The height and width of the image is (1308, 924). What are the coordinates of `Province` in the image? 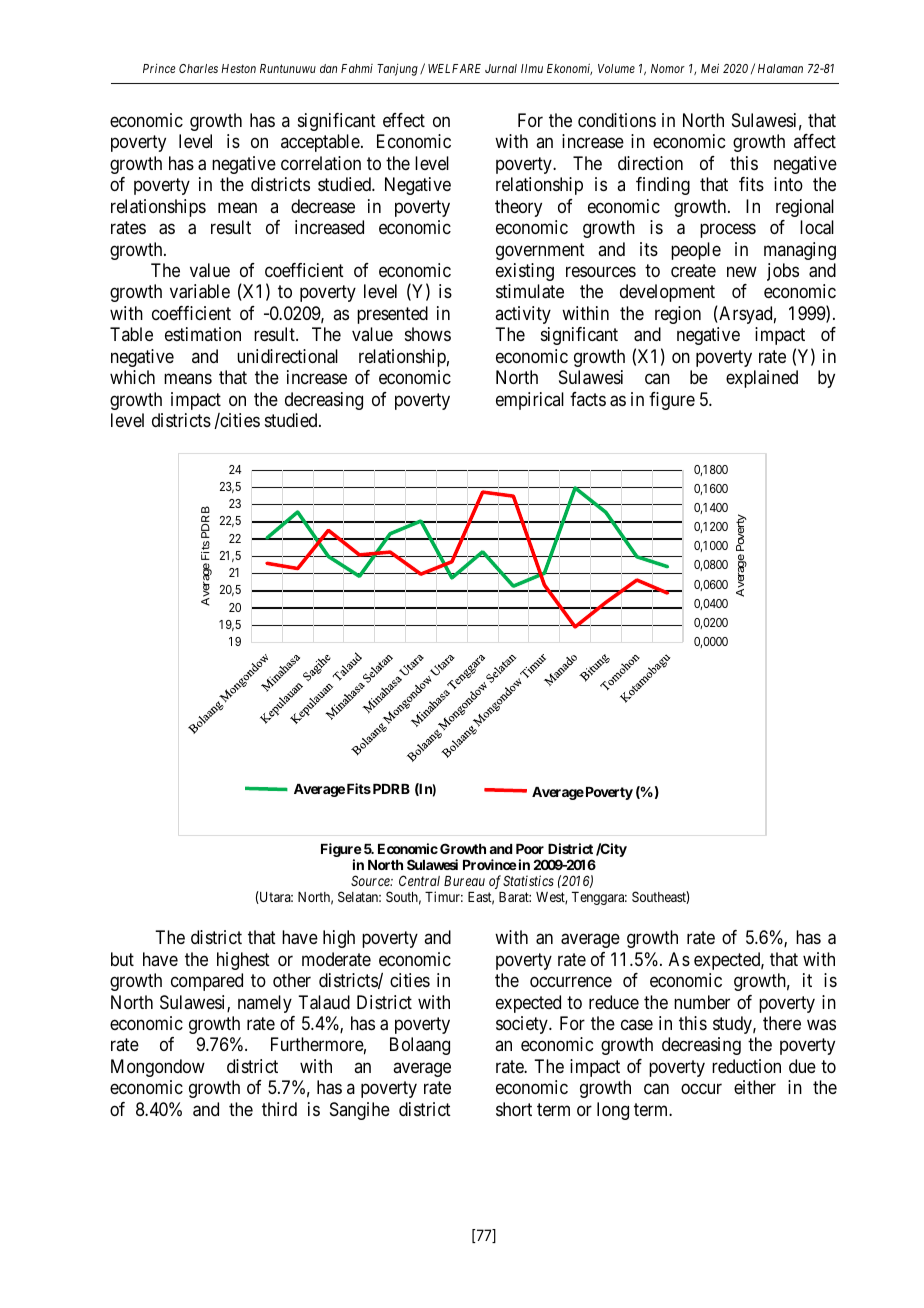 It's located at (490, 864).
